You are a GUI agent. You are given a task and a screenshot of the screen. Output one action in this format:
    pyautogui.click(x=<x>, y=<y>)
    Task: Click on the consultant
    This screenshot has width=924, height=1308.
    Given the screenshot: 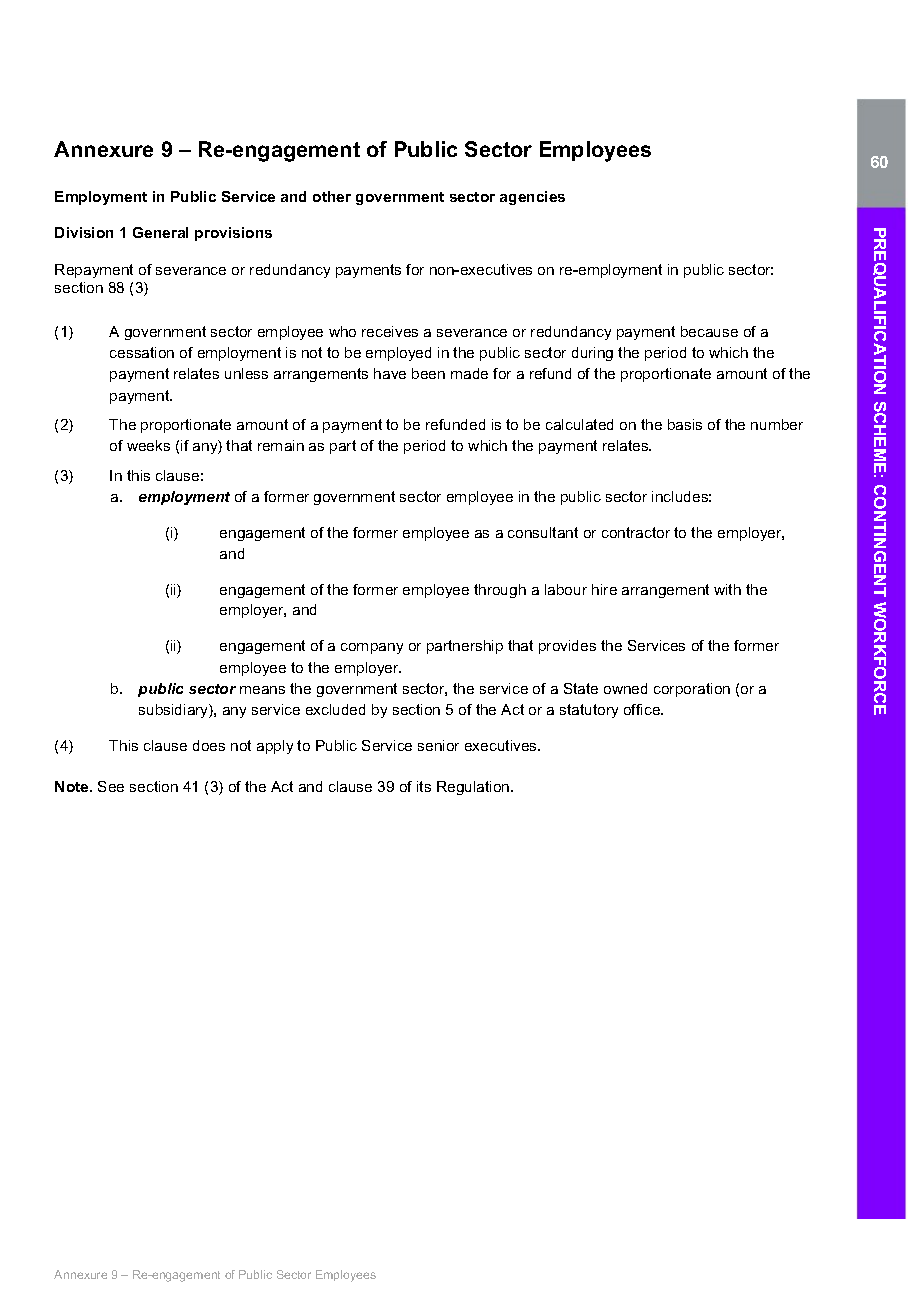 What is the action you would take?
    pyautogui.click(x=543, y=532)
